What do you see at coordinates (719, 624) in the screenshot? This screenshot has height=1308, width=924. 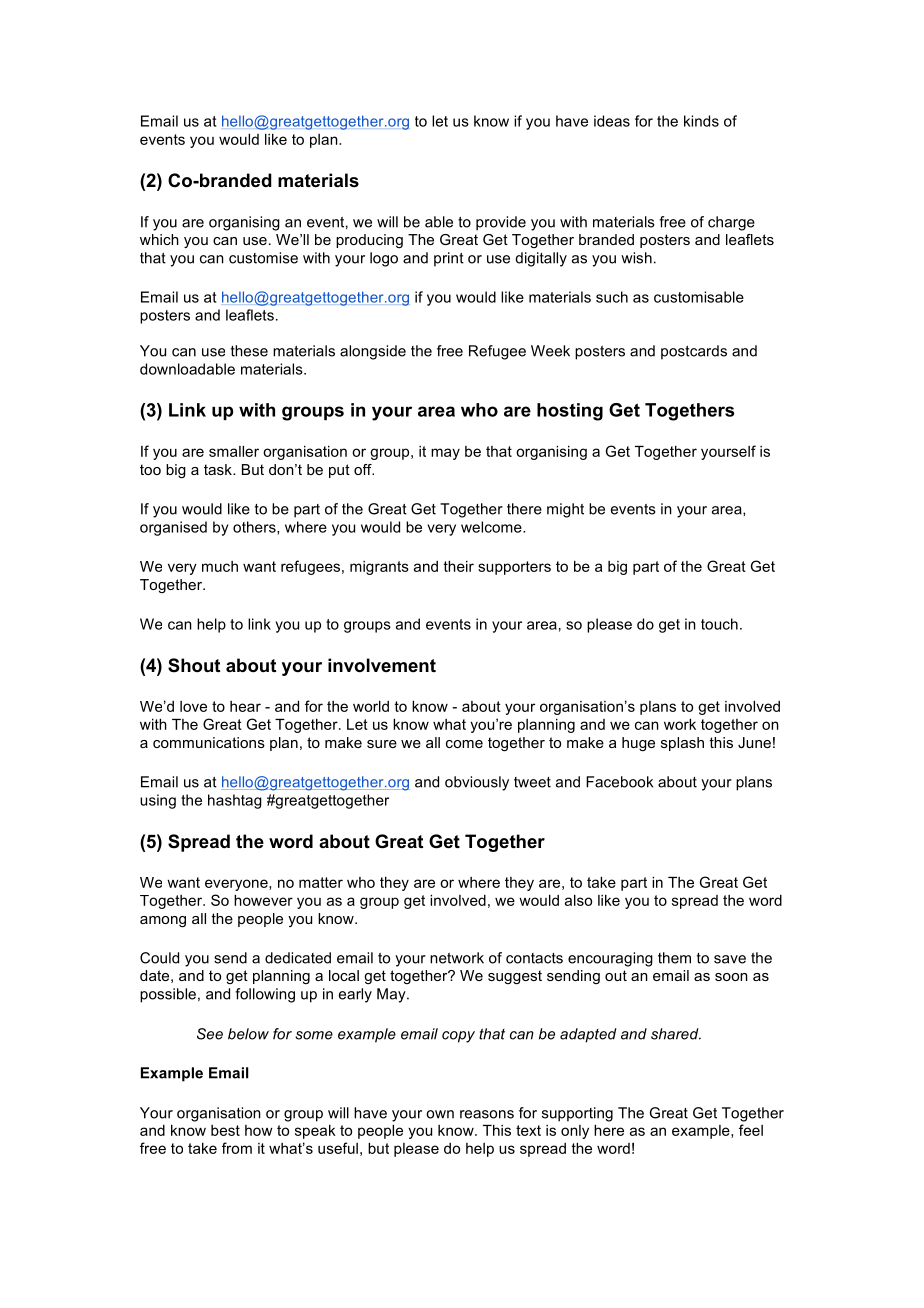 I see `touch` at bounding box center [719, 624].
